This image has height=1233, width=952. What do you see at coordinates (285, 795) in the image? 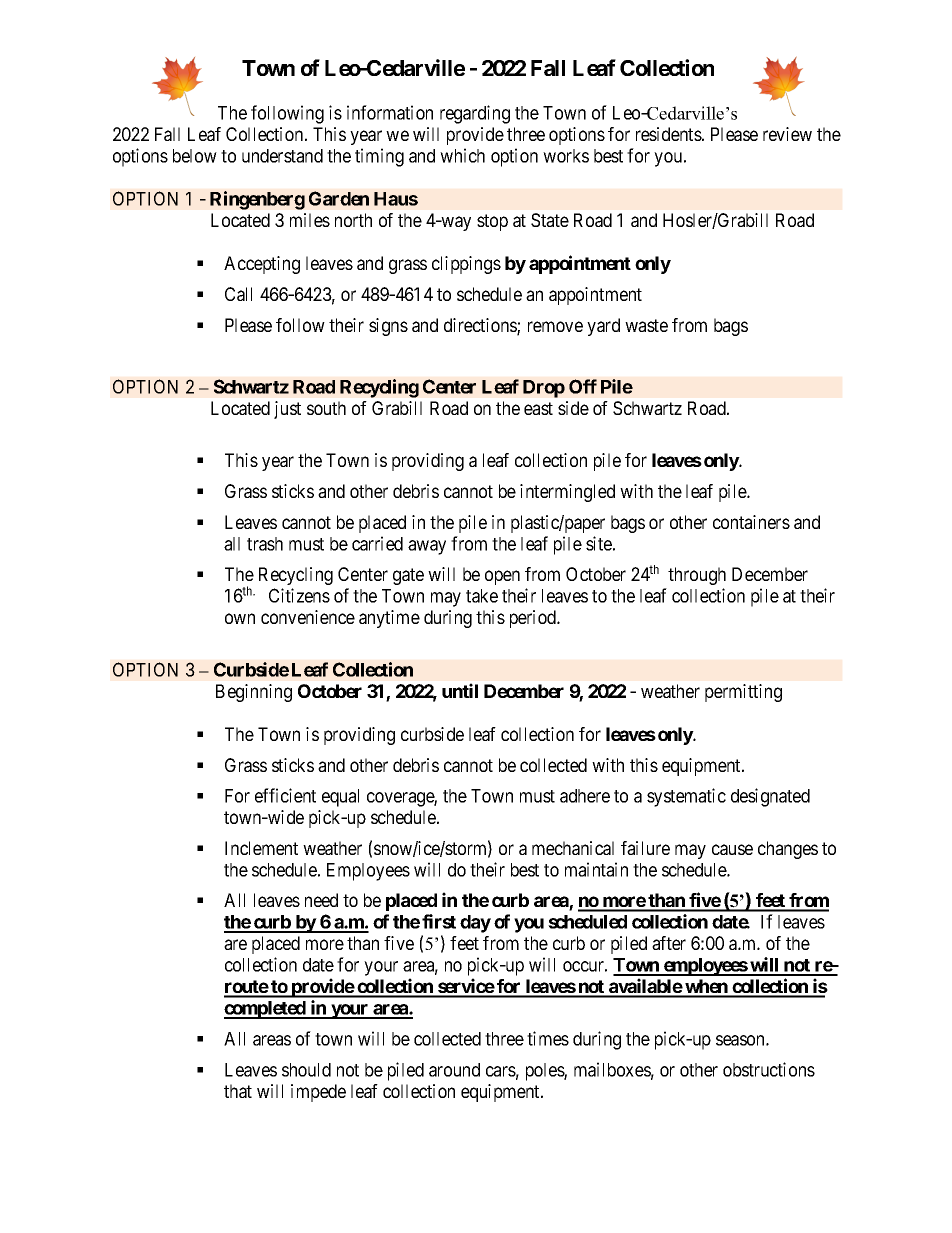
I see `efficient` at bounding box center [285, 795].
